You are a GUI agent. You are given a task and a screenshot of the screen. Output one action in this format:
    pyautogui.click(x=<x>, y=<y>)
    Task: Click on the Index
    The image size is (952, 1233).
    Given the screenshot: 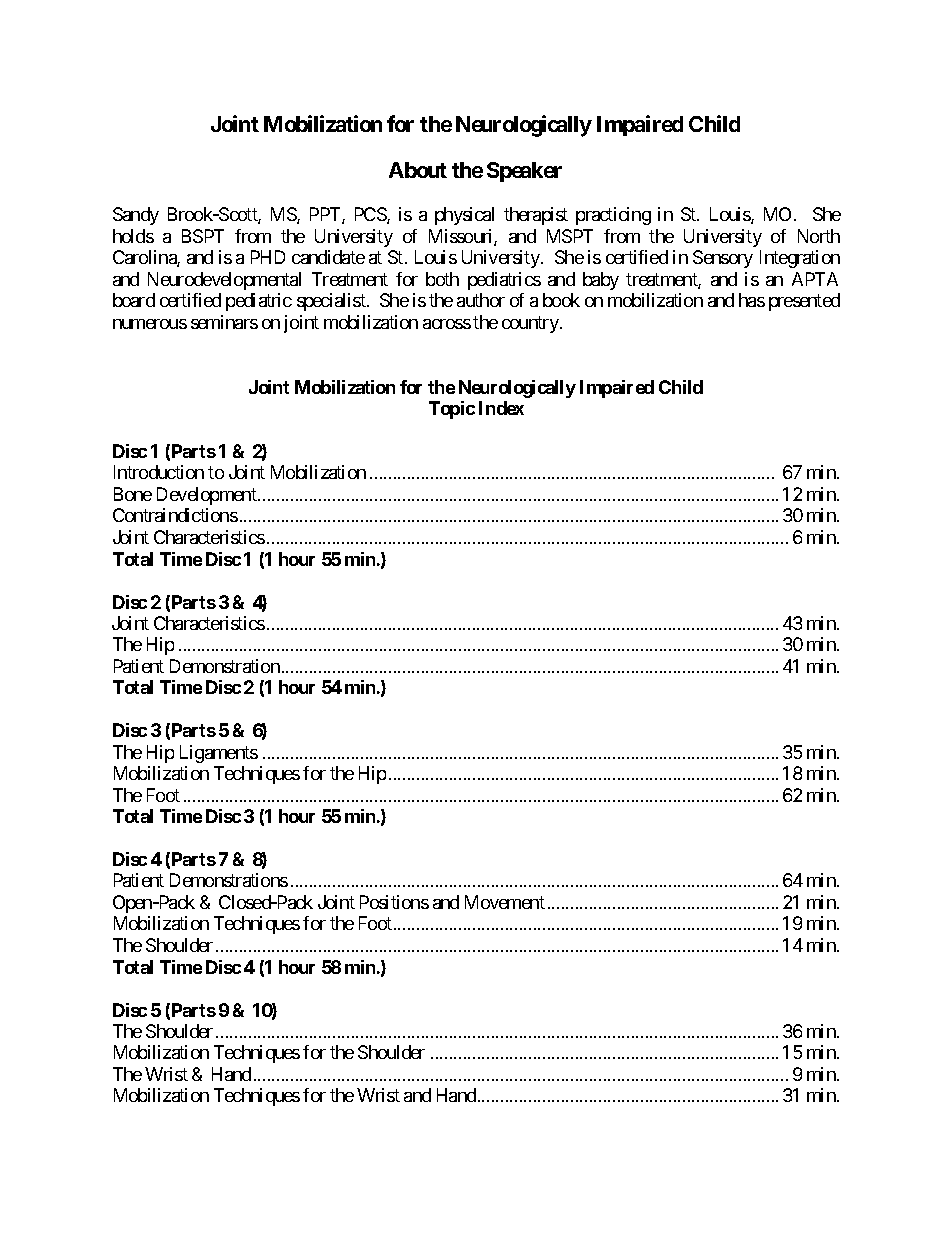 What is the action you would take?
    pyautogui.click(x=501, y=408)
